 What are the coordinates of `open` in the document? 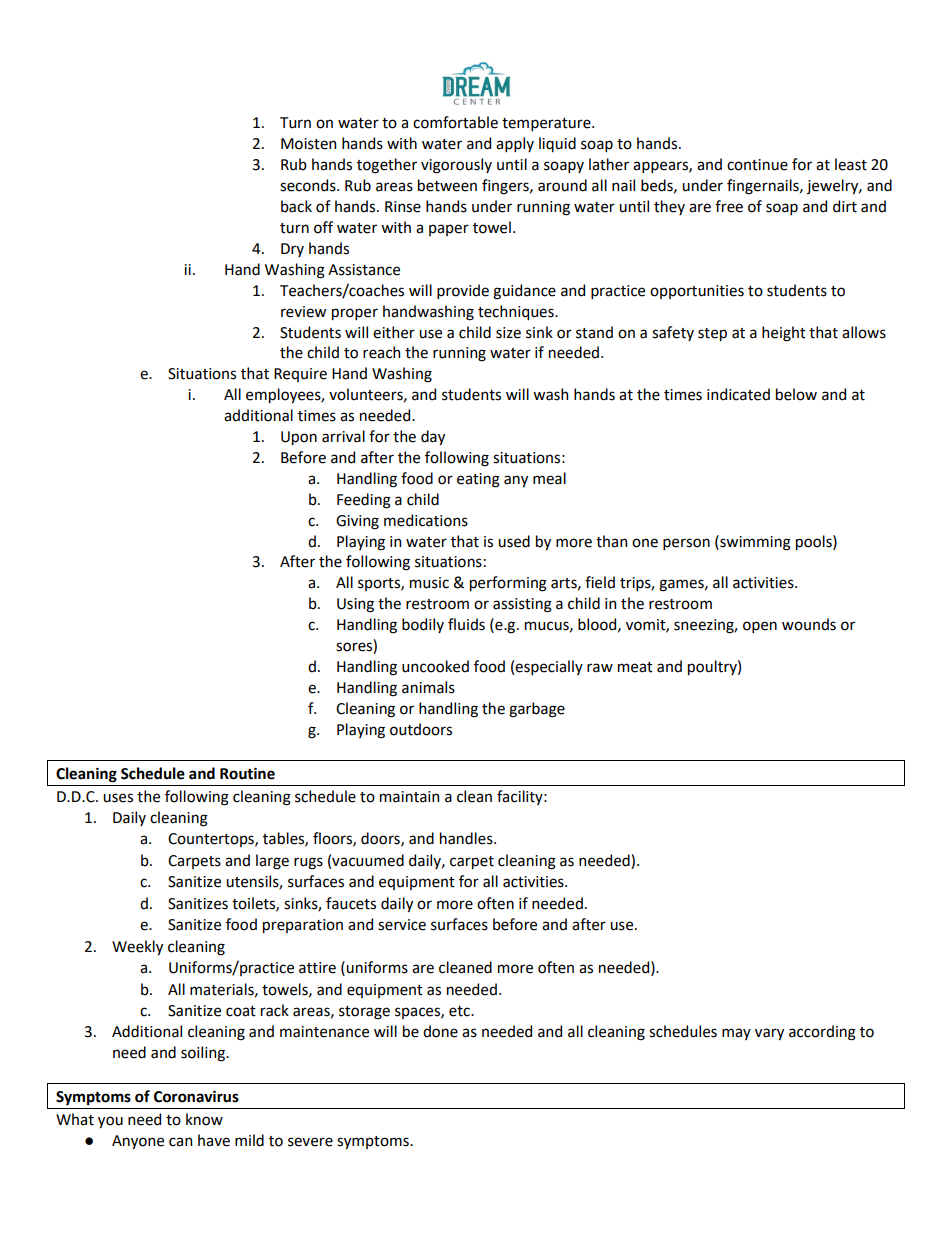 It's located at (760, 627).
